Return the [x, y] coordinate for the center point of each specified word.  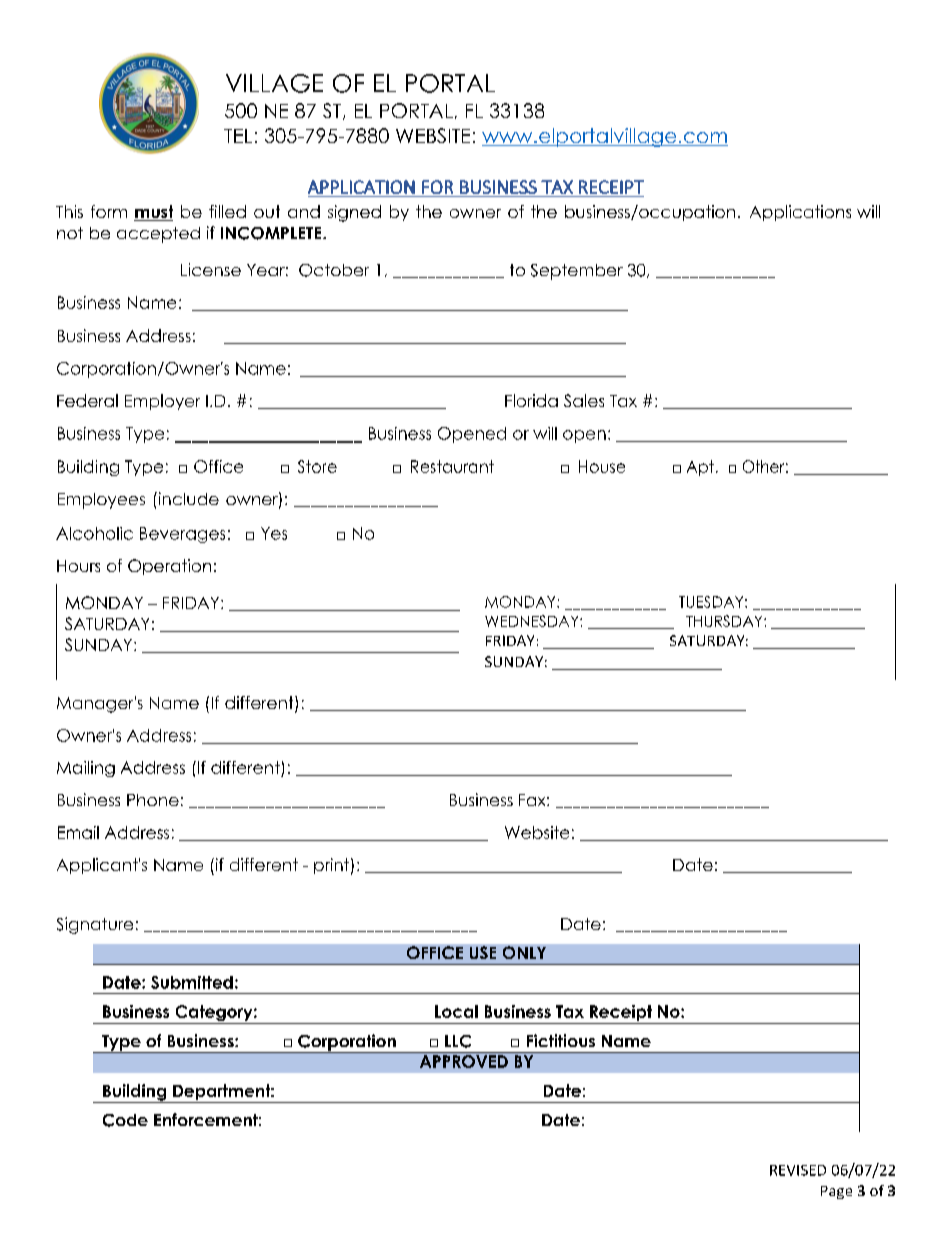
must [153, 213]
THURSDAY [725, 621]
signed [354, 213]
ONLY [524, 952]
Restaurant [452, 466]
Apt [700, 468]
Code [125, 1120]
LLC [458, 1041]
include [187, 498]
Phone [153, 800]
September [577, 272]
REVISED [798, 1170]
